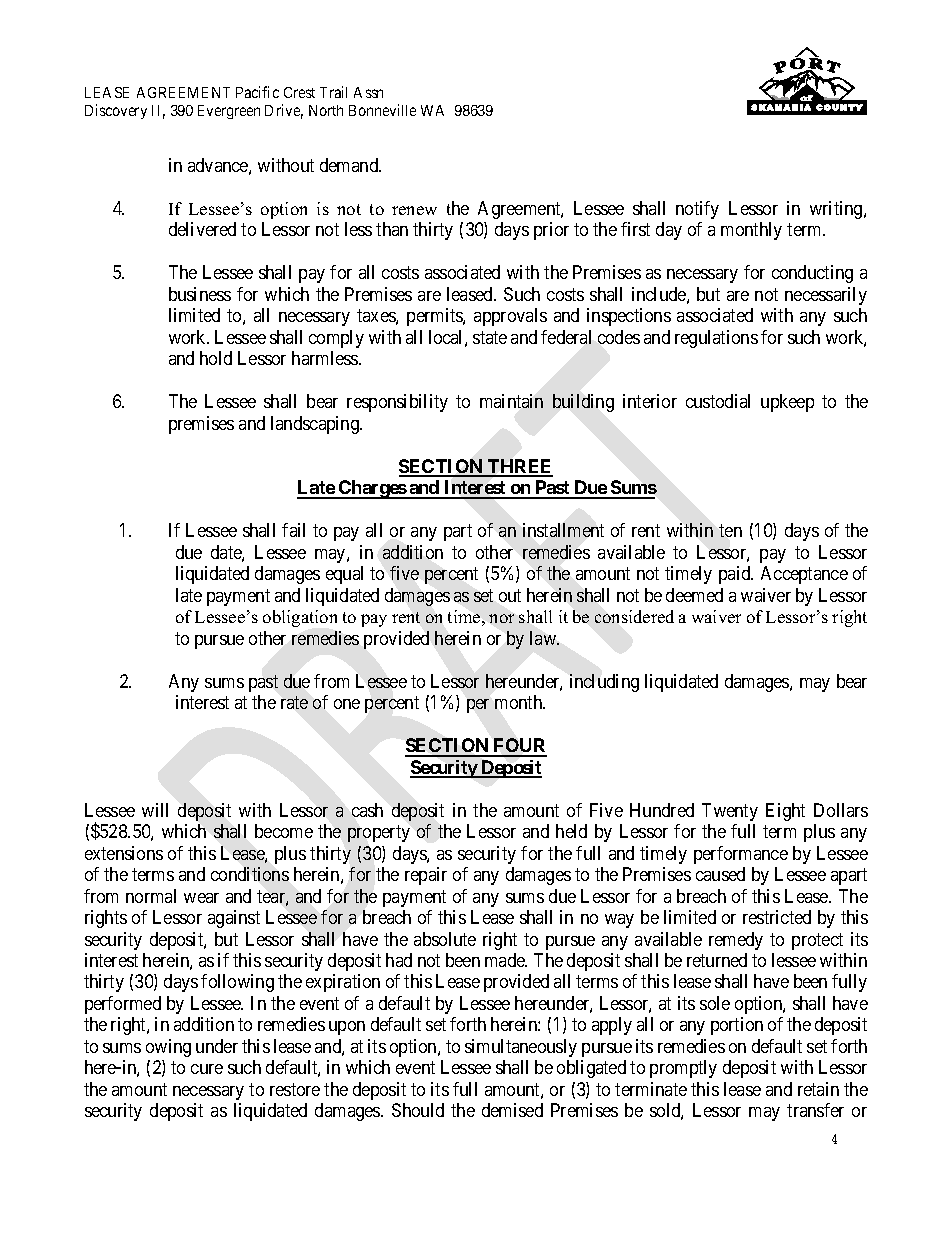  Describe the element at coordinates (216, 358) in the page. I see `hold` at that location.
